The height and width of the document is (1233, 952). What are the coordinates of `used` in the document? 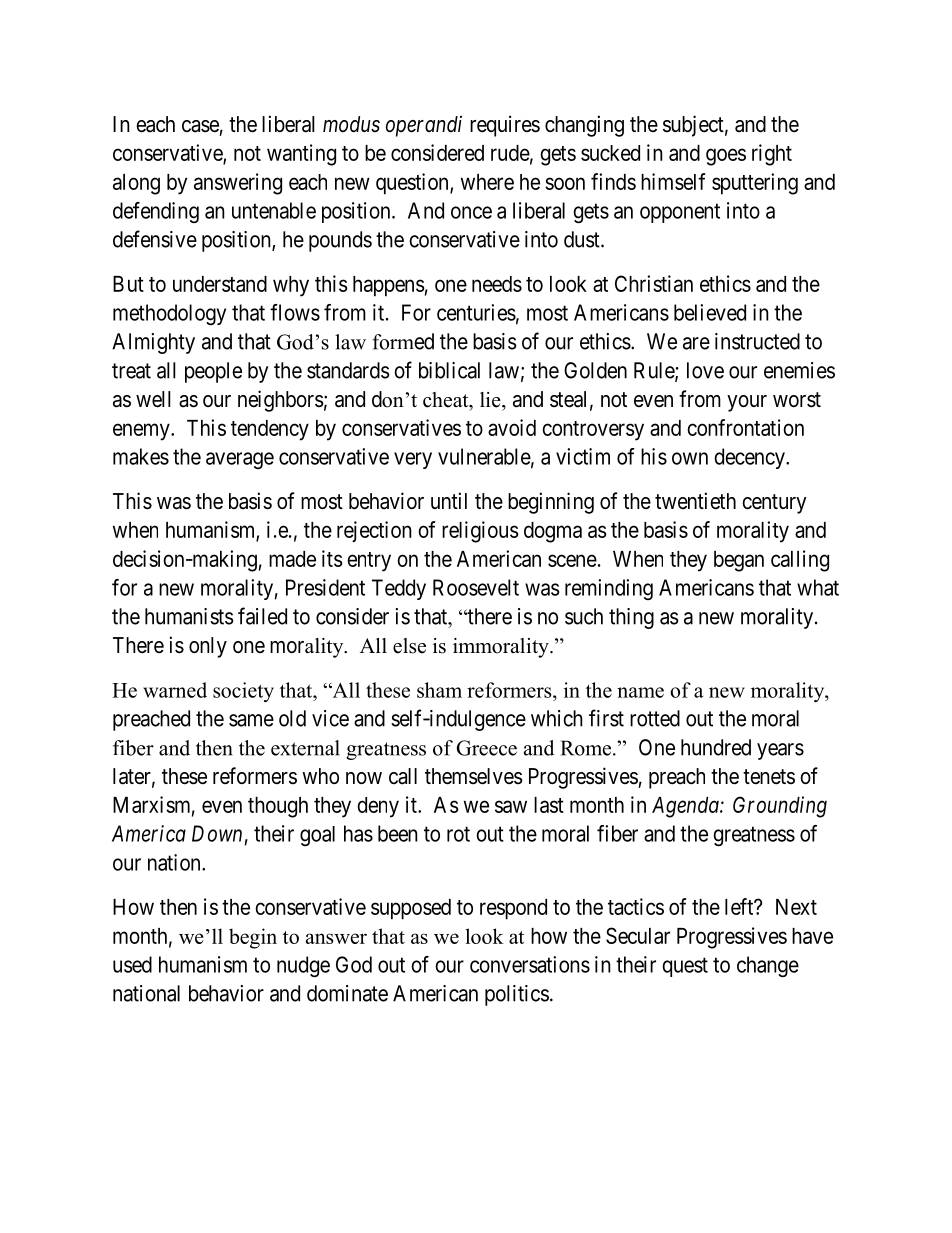 It's located at (132, 964).
